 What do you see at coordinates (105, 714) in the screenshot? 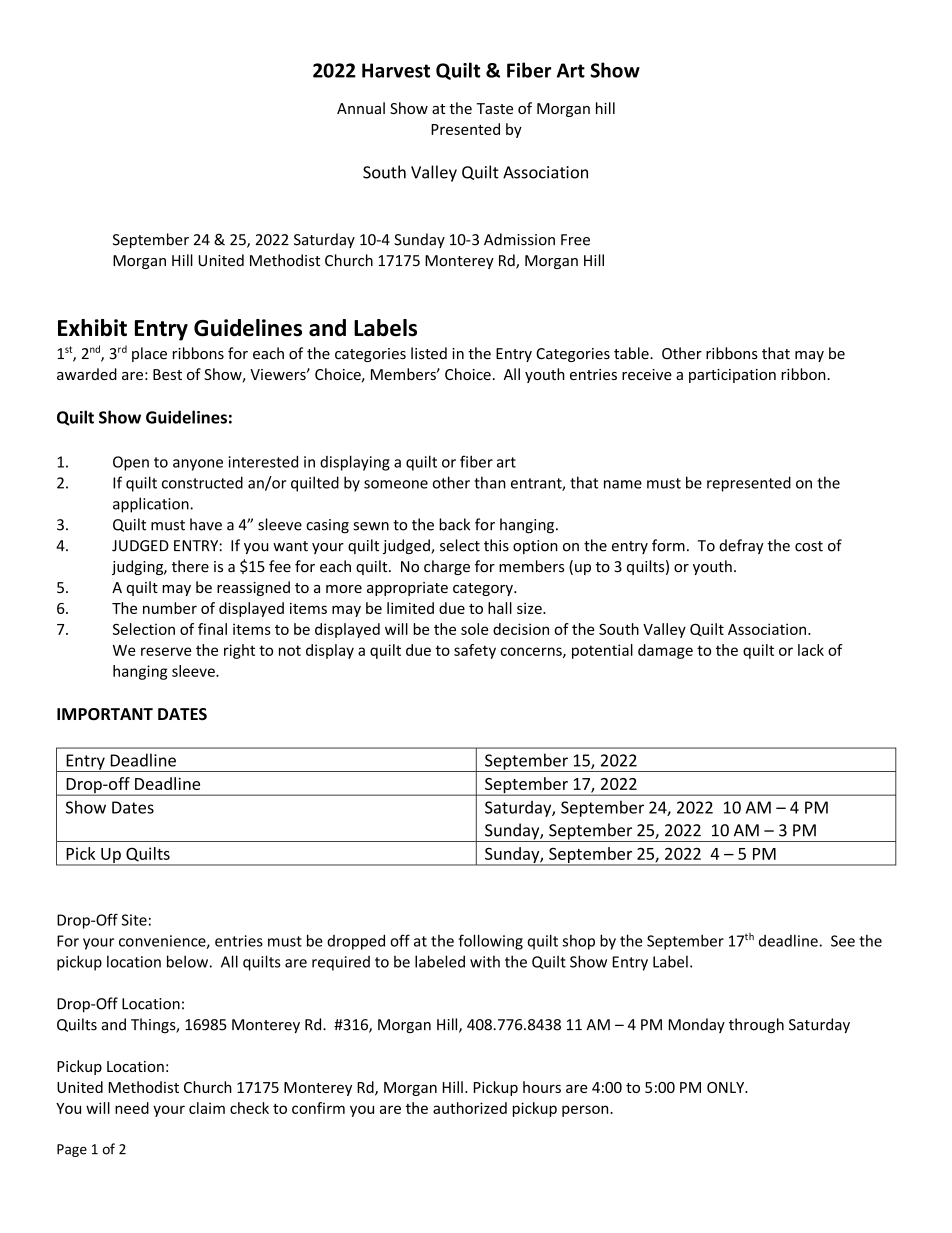
I see `IMPORTANT` at bounding box center [105, 714].
